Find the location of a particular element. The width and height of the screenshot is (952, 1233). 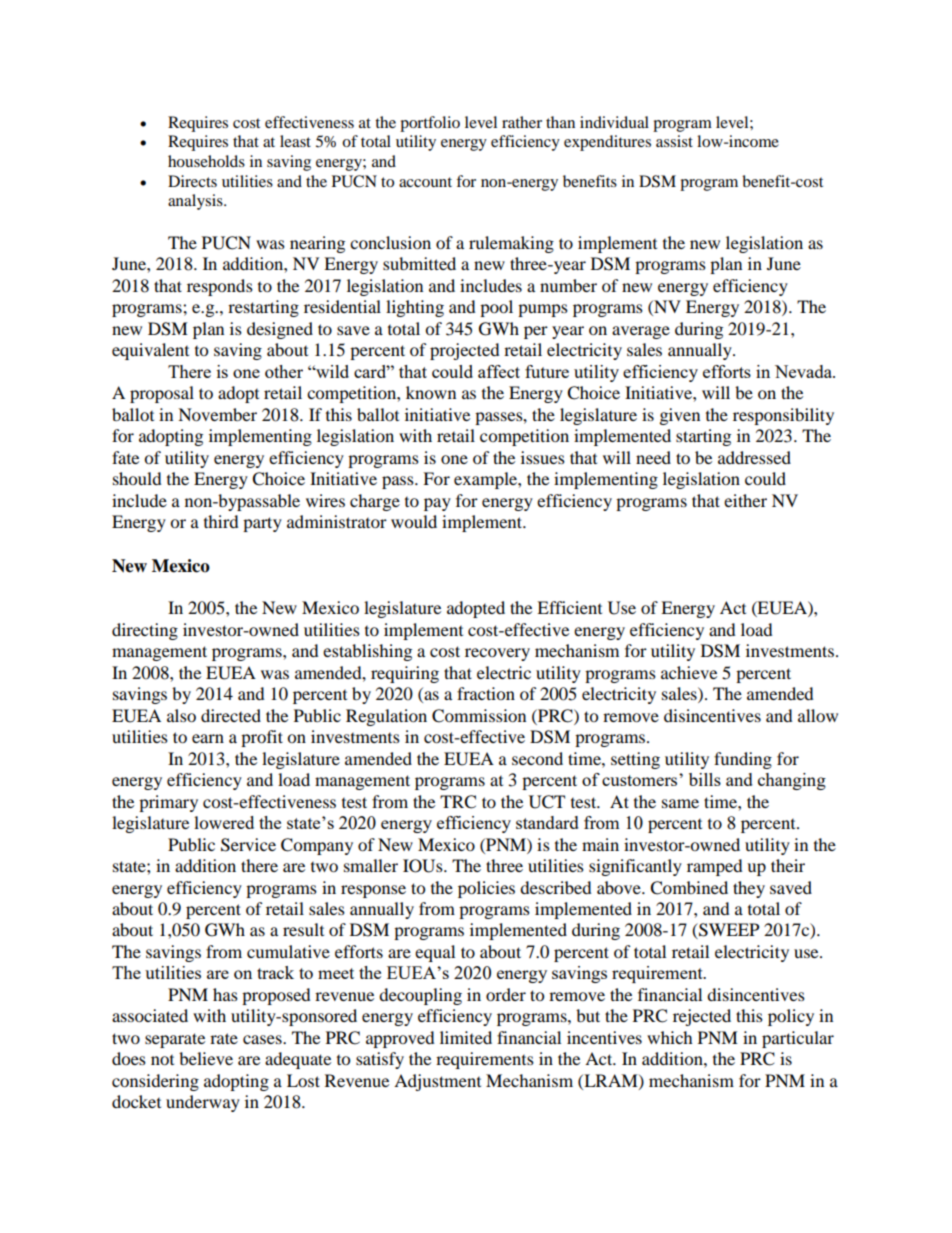

Adjustment is located at coordinates (437, 1082).
